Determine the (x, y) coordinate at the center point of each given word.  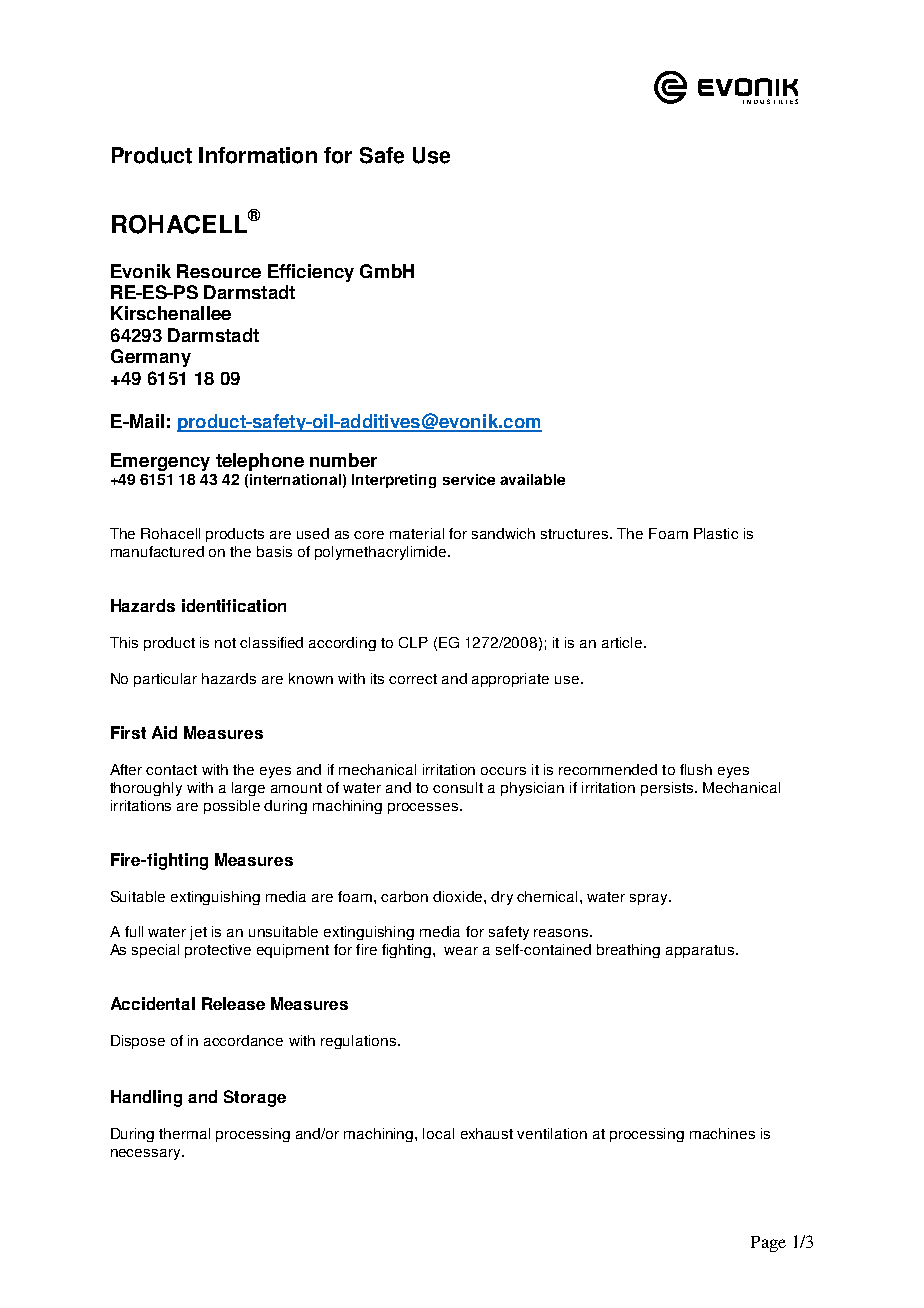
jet (198, 933)
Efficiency (311, 273)
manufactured (157, 551)
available (532, 479)
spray (650, 899)
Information (258, 155)
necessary (147, 1154)
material (417, 533)
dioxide (459, 896)
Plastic (716, 533)
